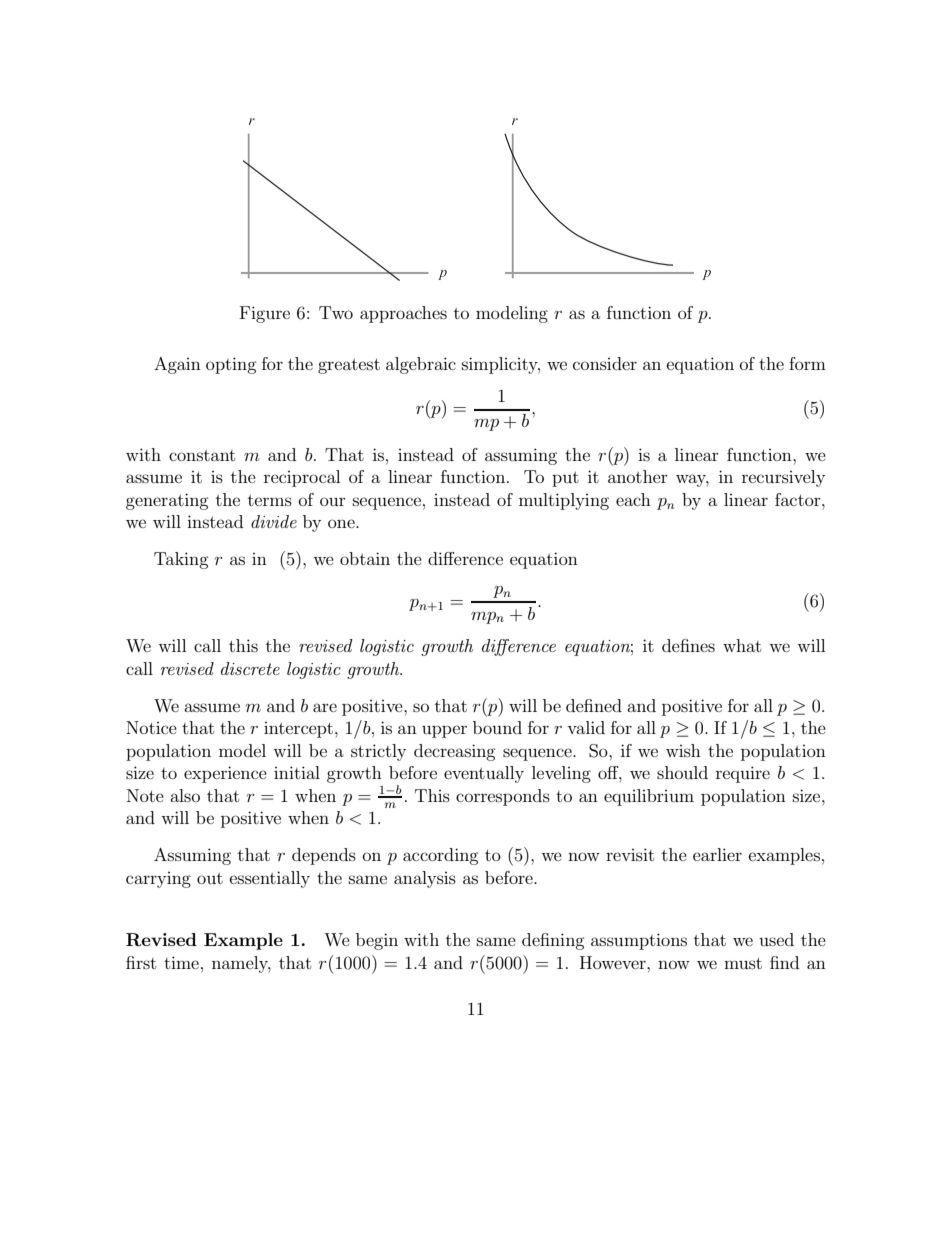  I want to click on form, so click(807, 363).
